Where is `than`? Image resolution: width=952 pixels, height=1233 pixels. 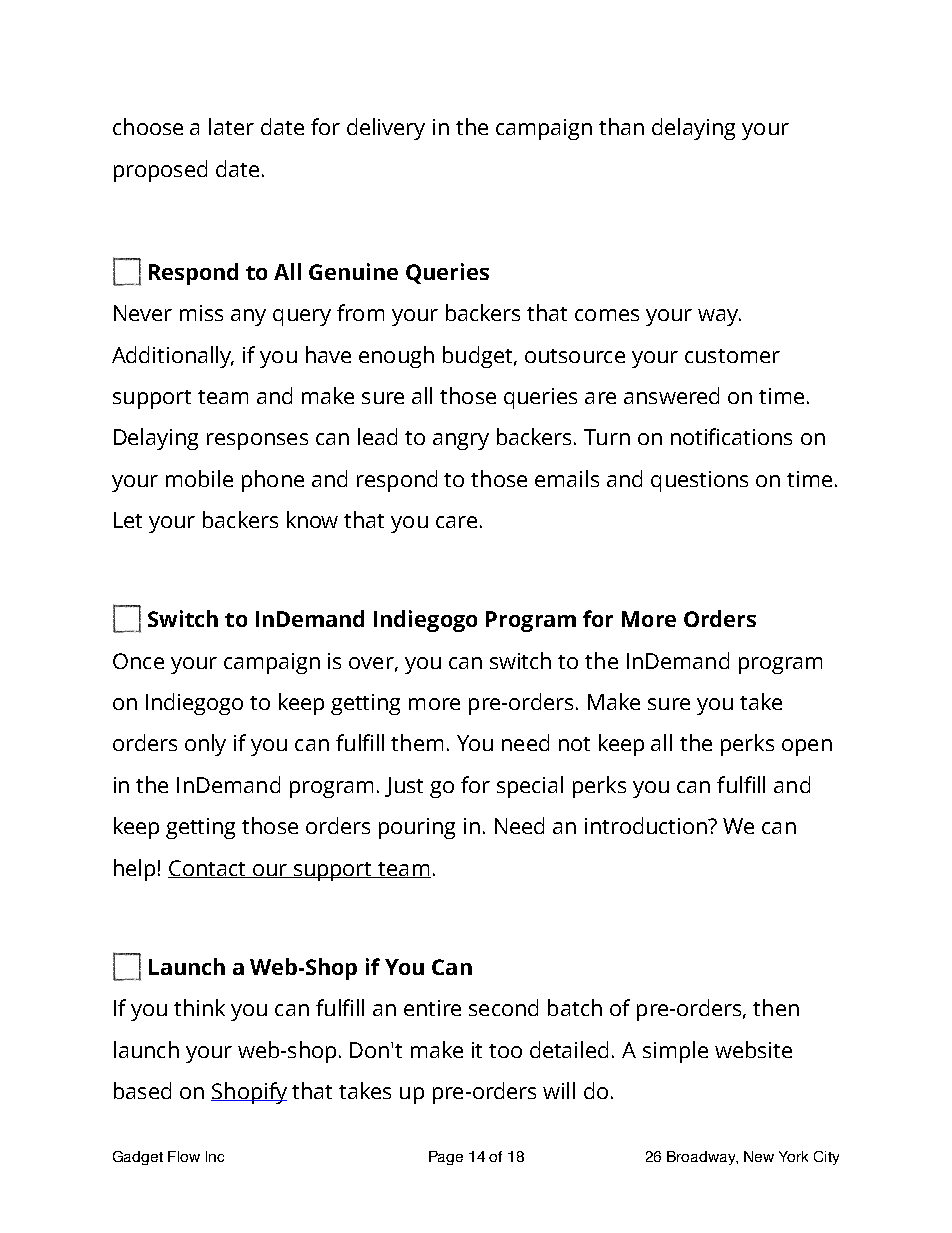
than is located at coordinates (621, 126).
